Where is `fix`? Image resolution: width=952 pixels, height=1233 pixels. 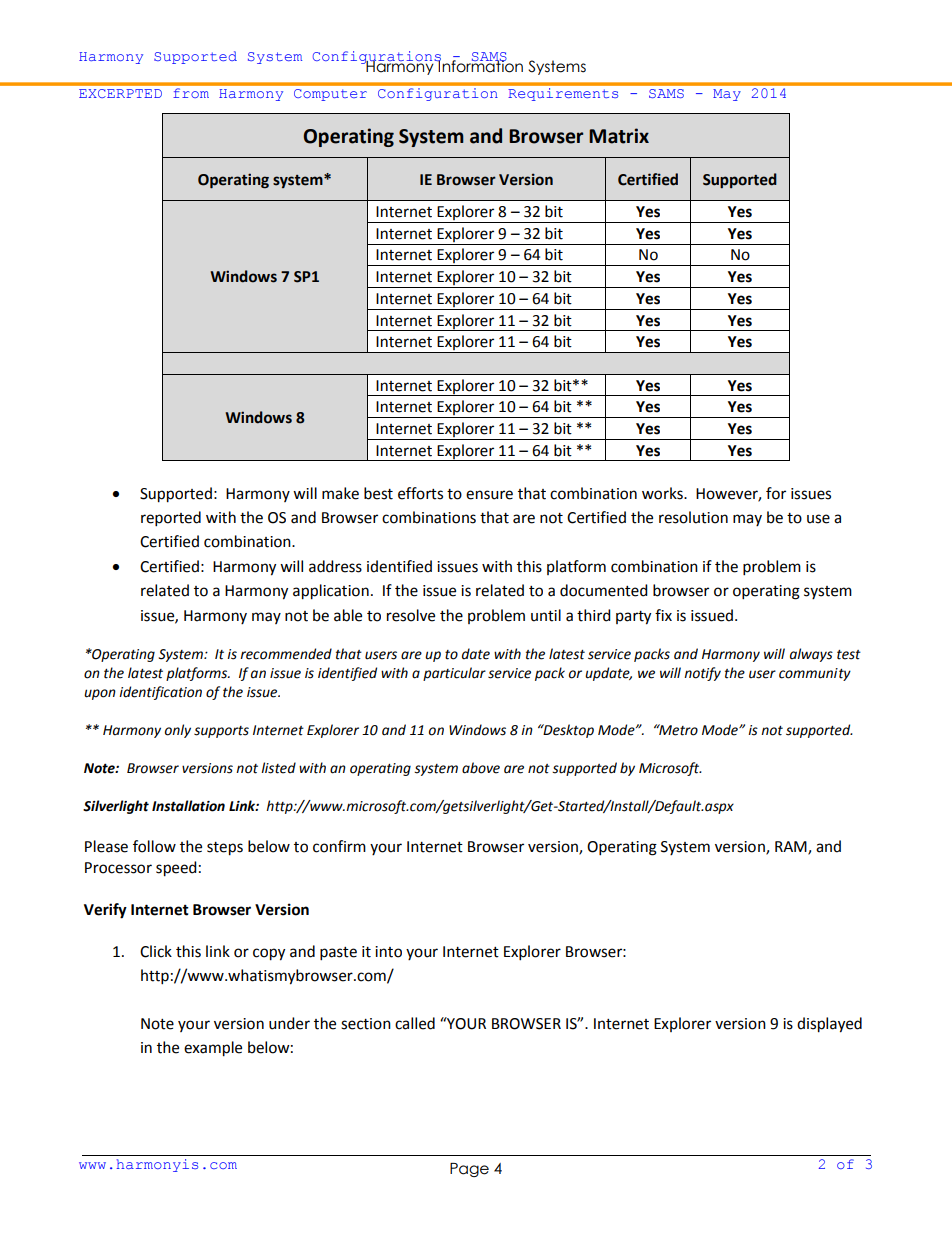
fix is located at coordinates (663, 615).
